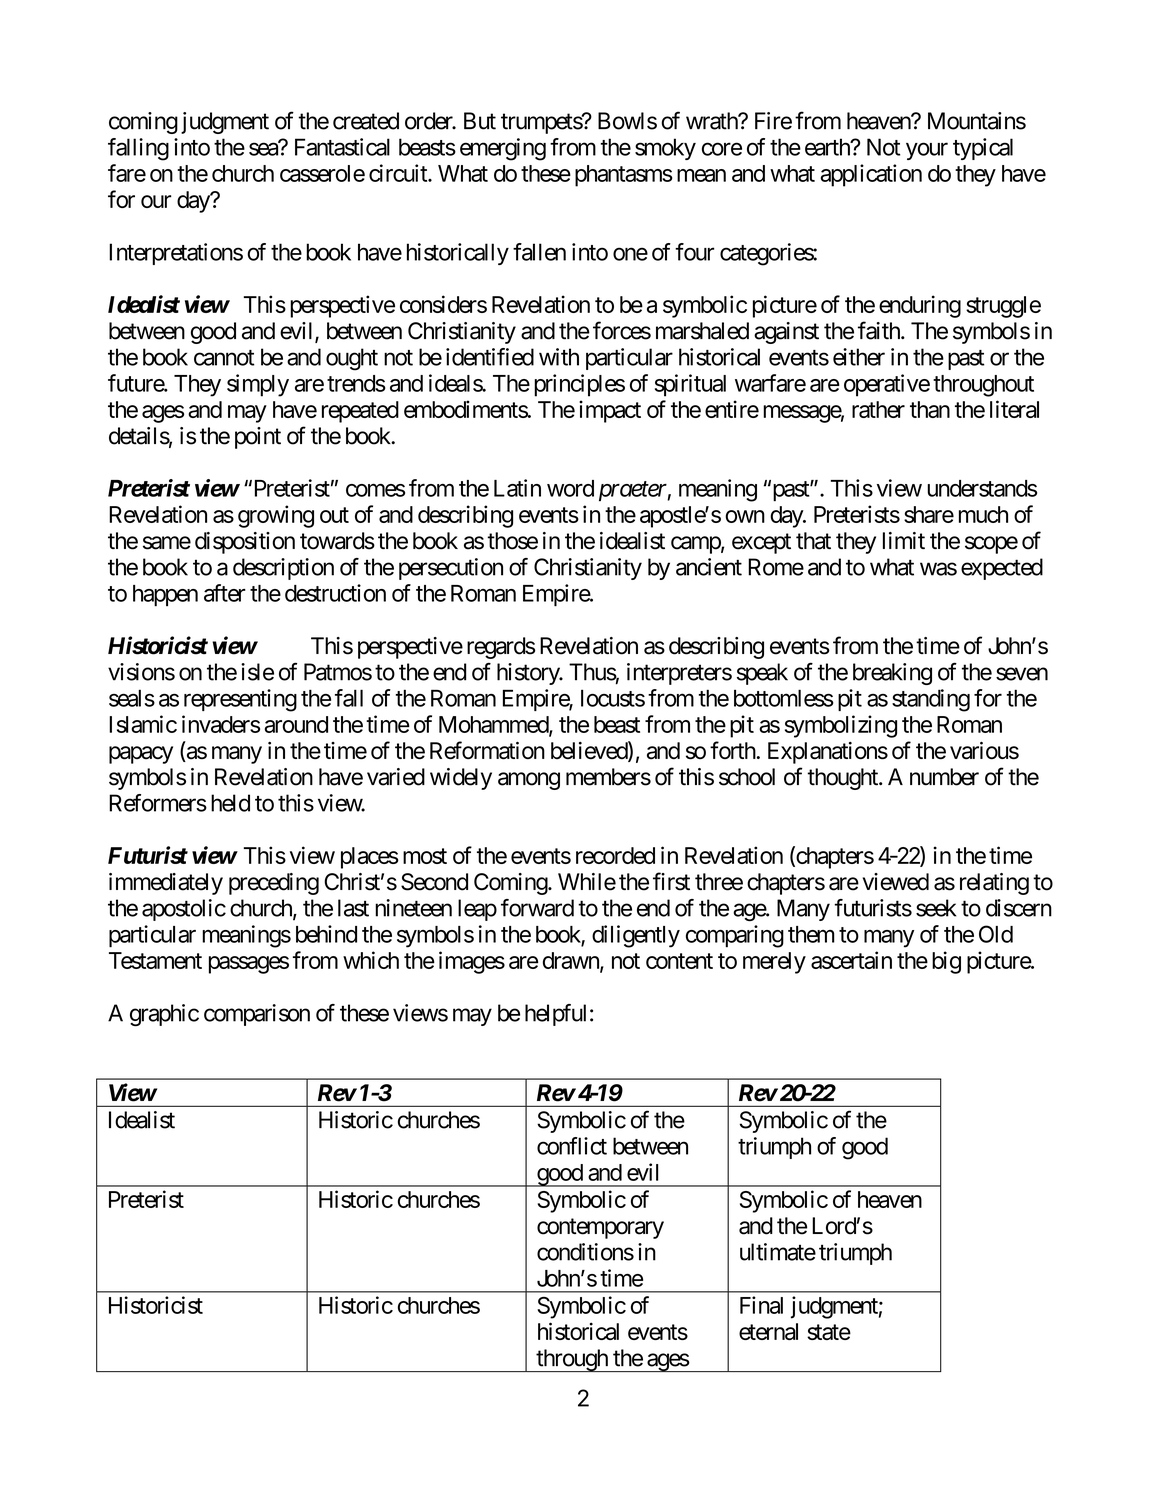 This image has width=1164, height=1506. I want to click on emerging, so click(503, 149).
